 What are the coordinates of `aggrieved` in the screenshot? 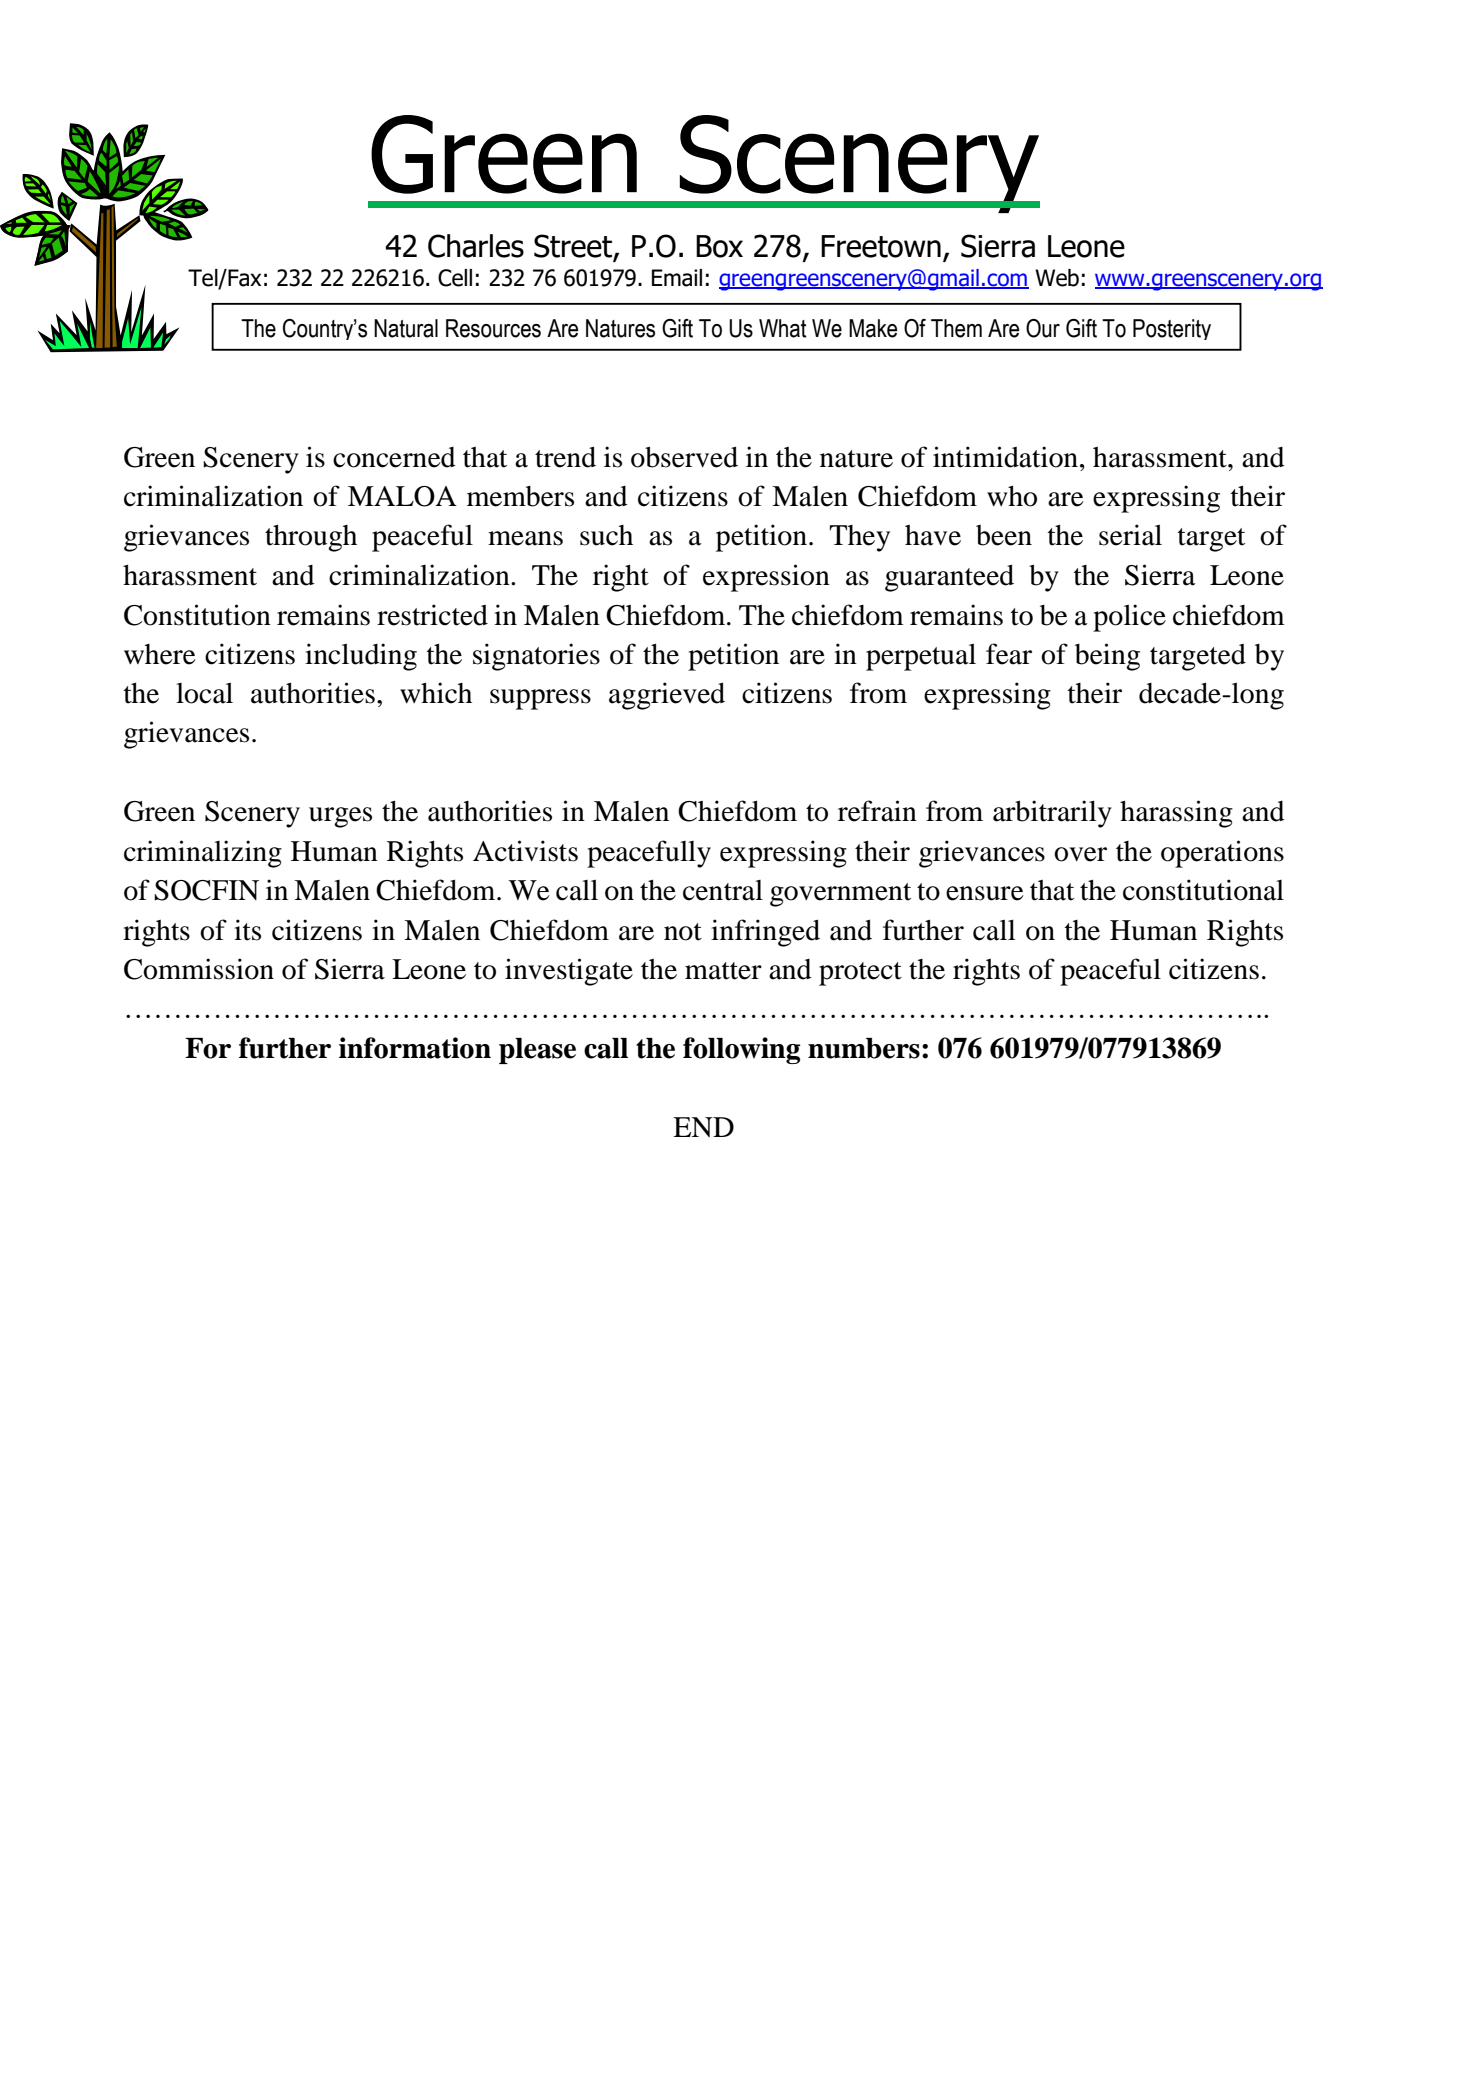 It's located at (667, 696).
